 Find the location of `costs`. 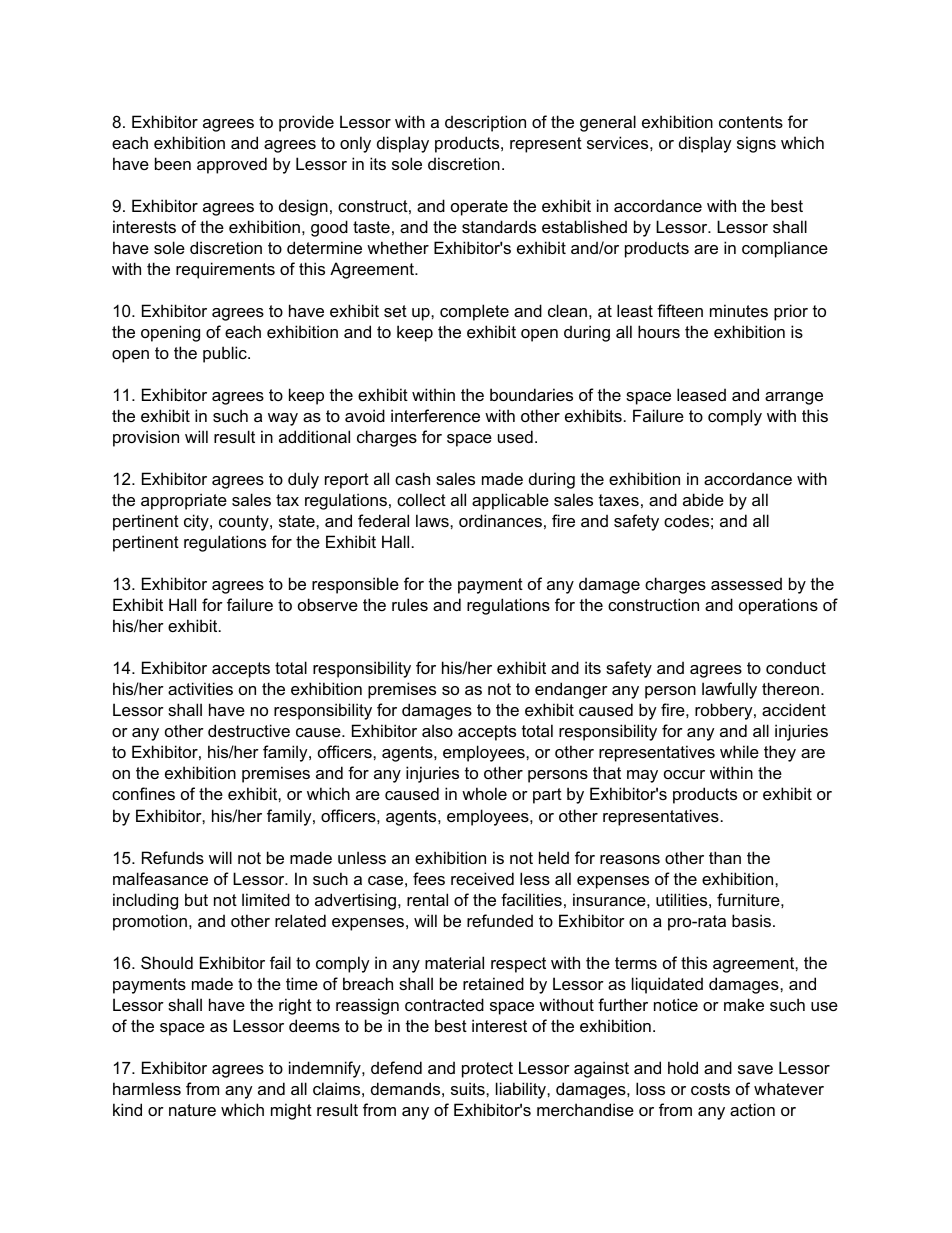

costs is located at coordinates (710, 1089).
